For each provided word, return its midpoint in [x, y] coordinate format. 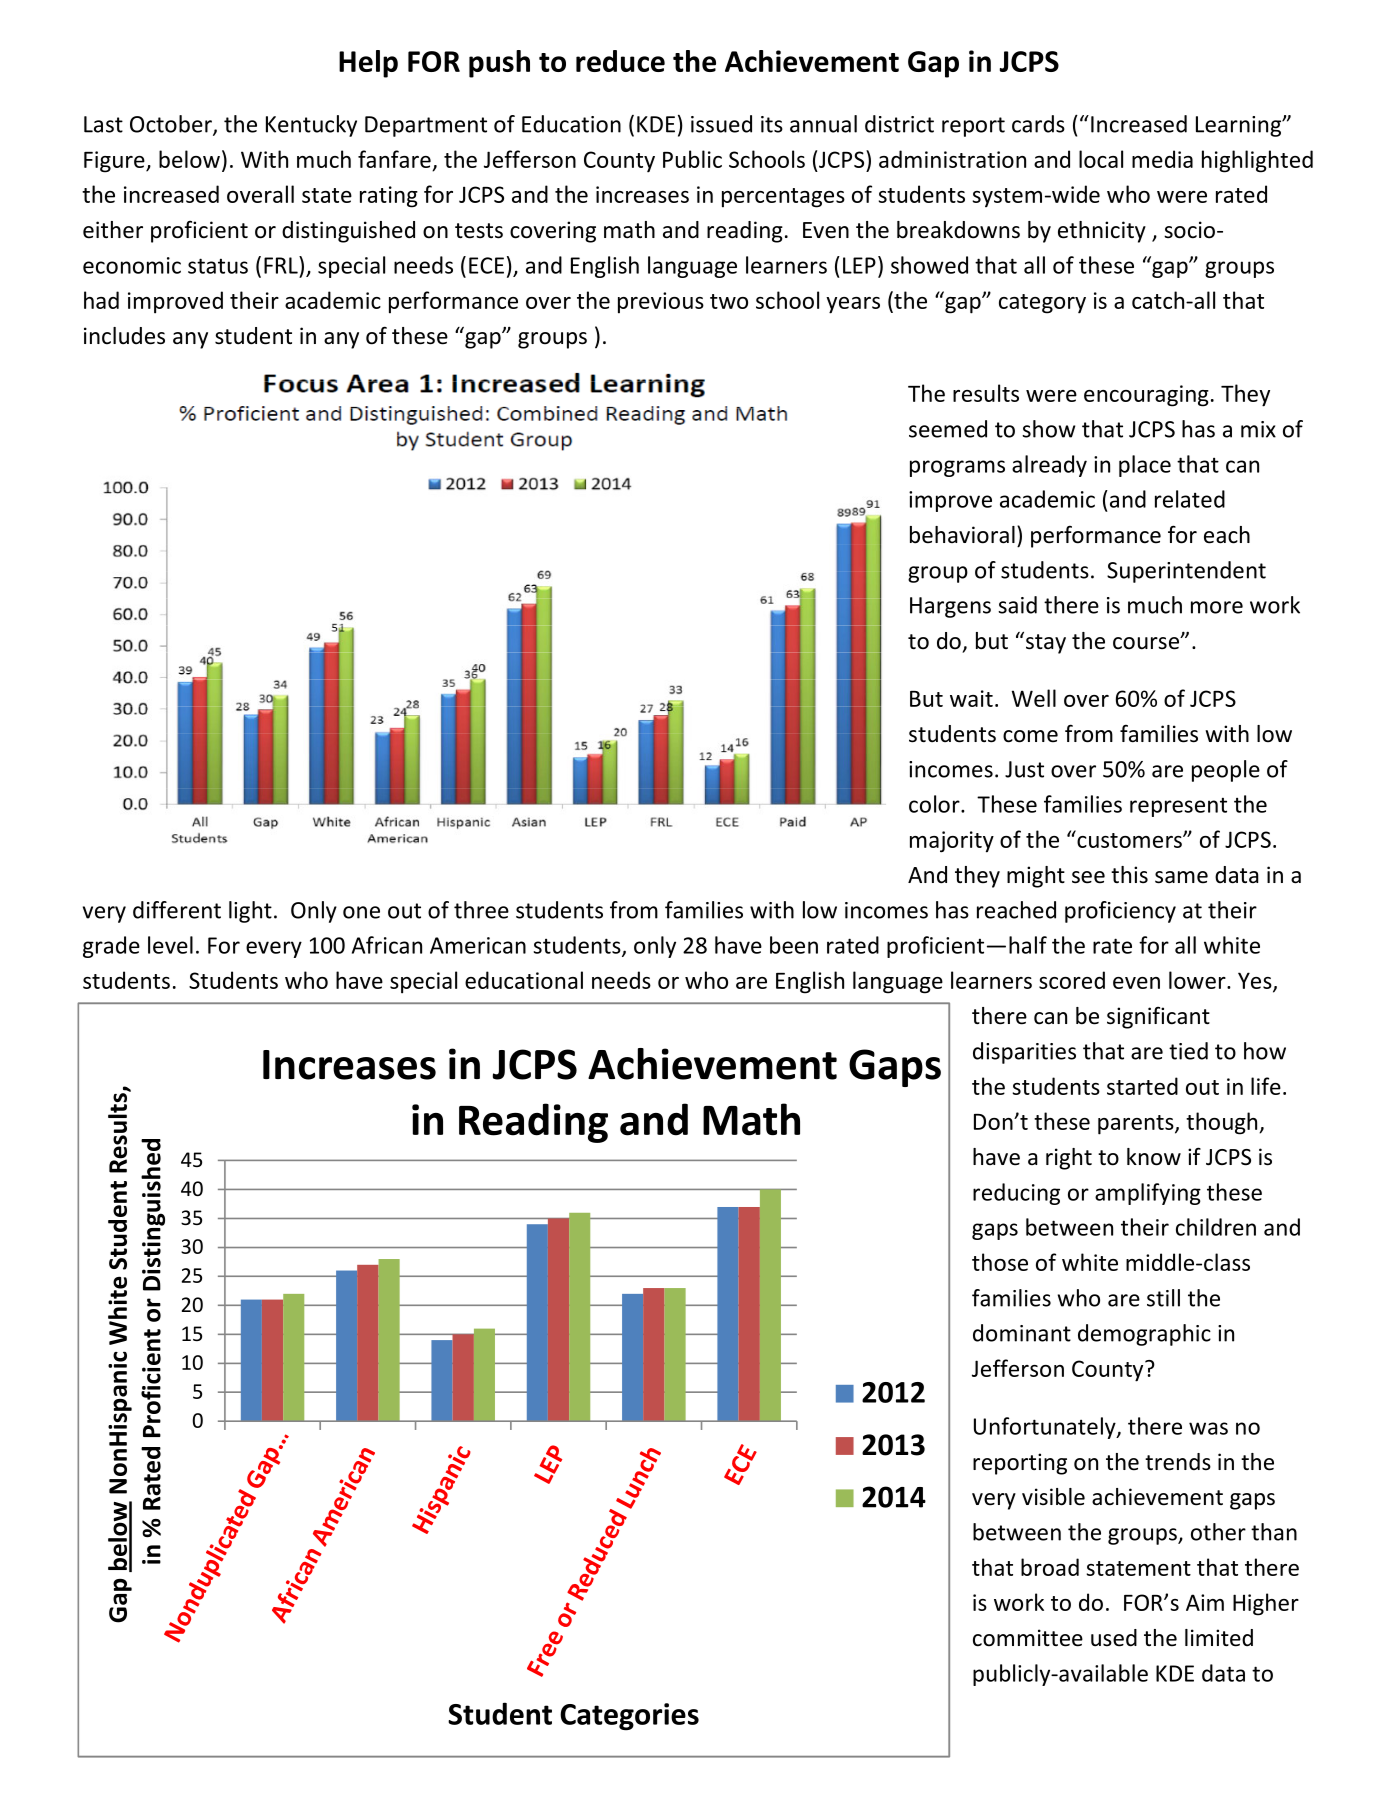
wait [971, 698]
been [794, 945]
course [1147, 643]
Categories [629, 1717]
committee [1028, 1638]
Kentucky [311, 126]
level [170, 945]
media [1162, 159]
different [177, 910]
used [1114, 1638]
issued [721, 124]
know [1154, 1157]
